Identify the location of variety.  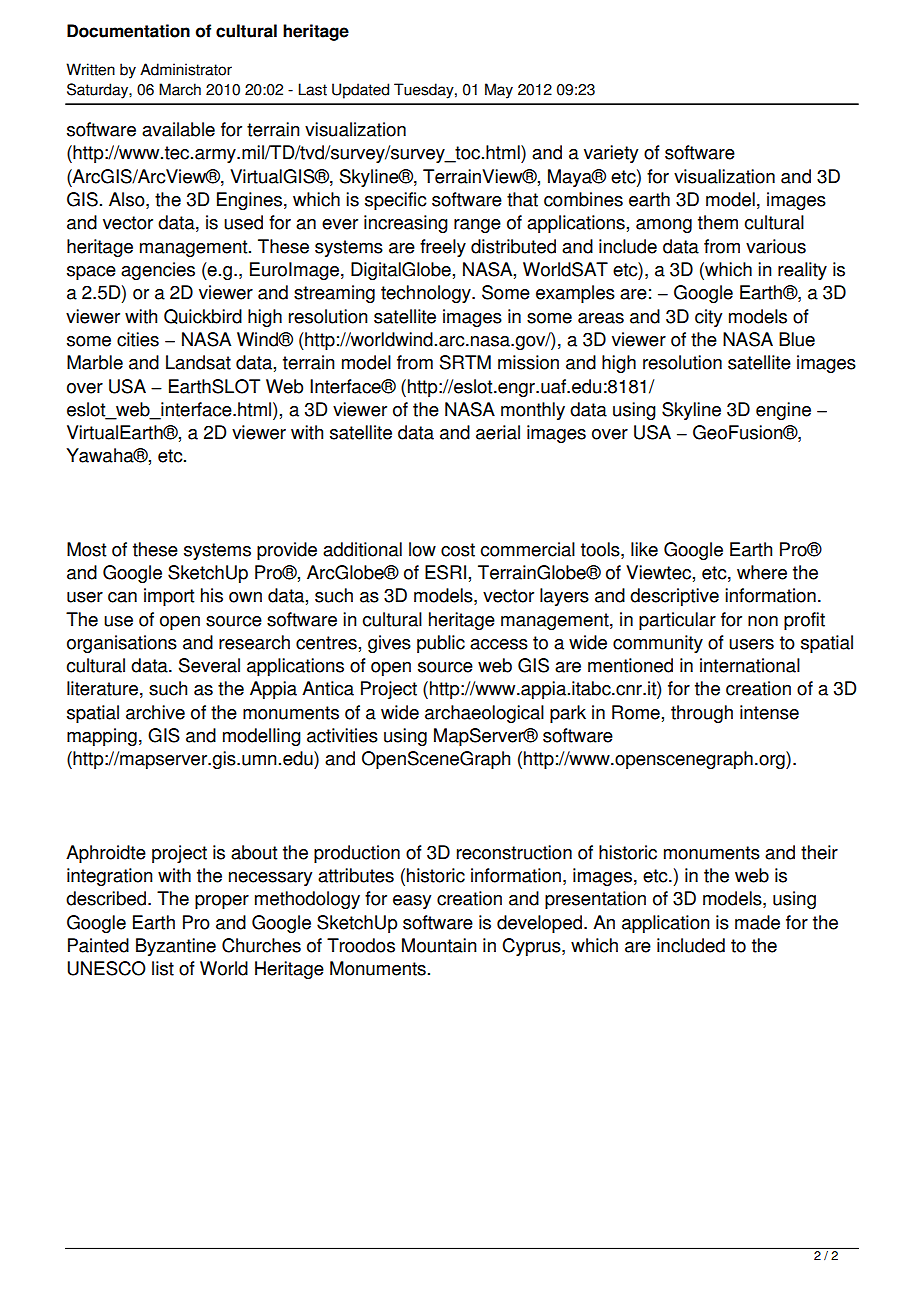
(611, 154).
